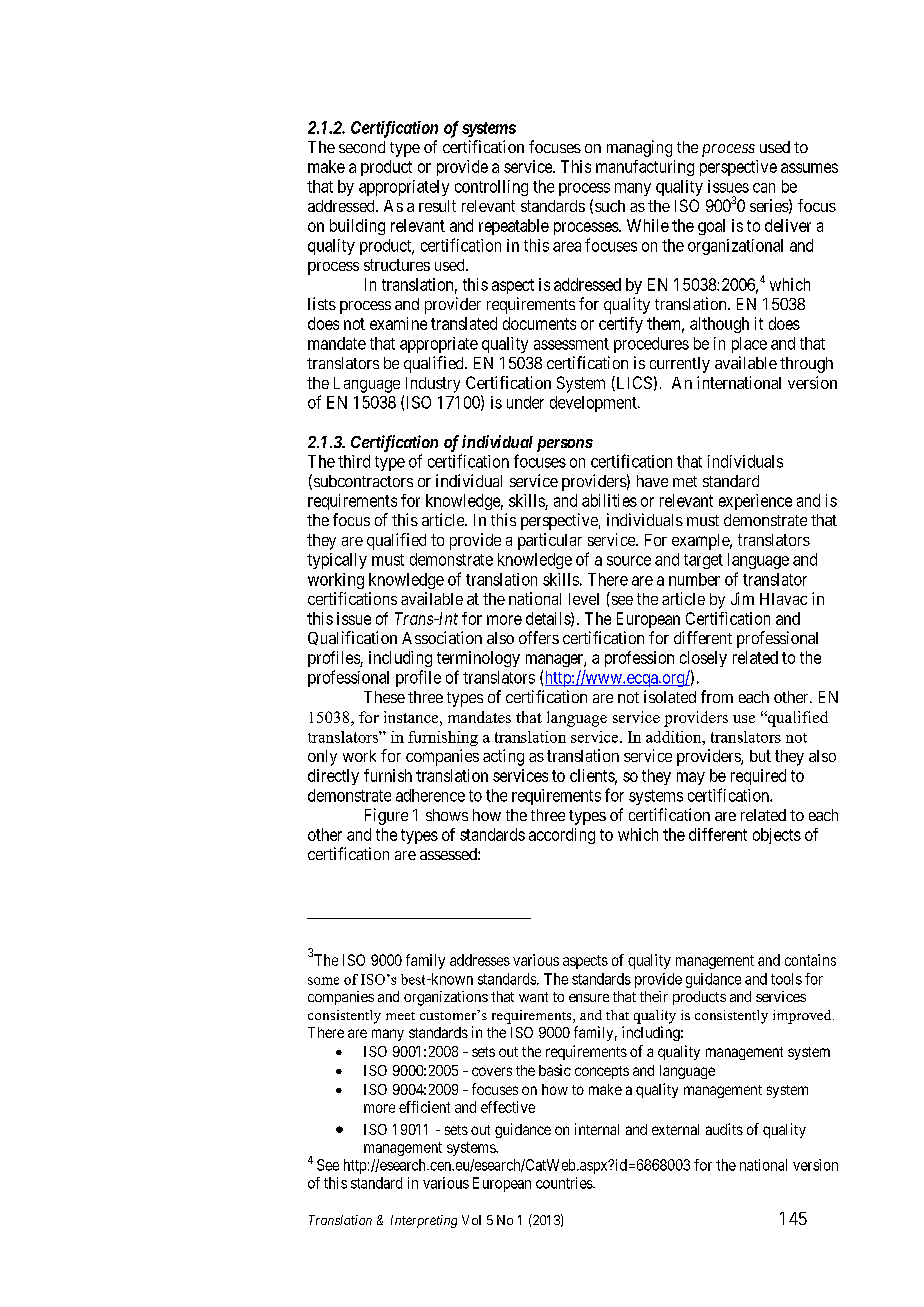 The height and width of the screenshot is (1307, 924). Describe the element at coordinates (589, 998) in the screenshot. I see `ensure` at that location.
